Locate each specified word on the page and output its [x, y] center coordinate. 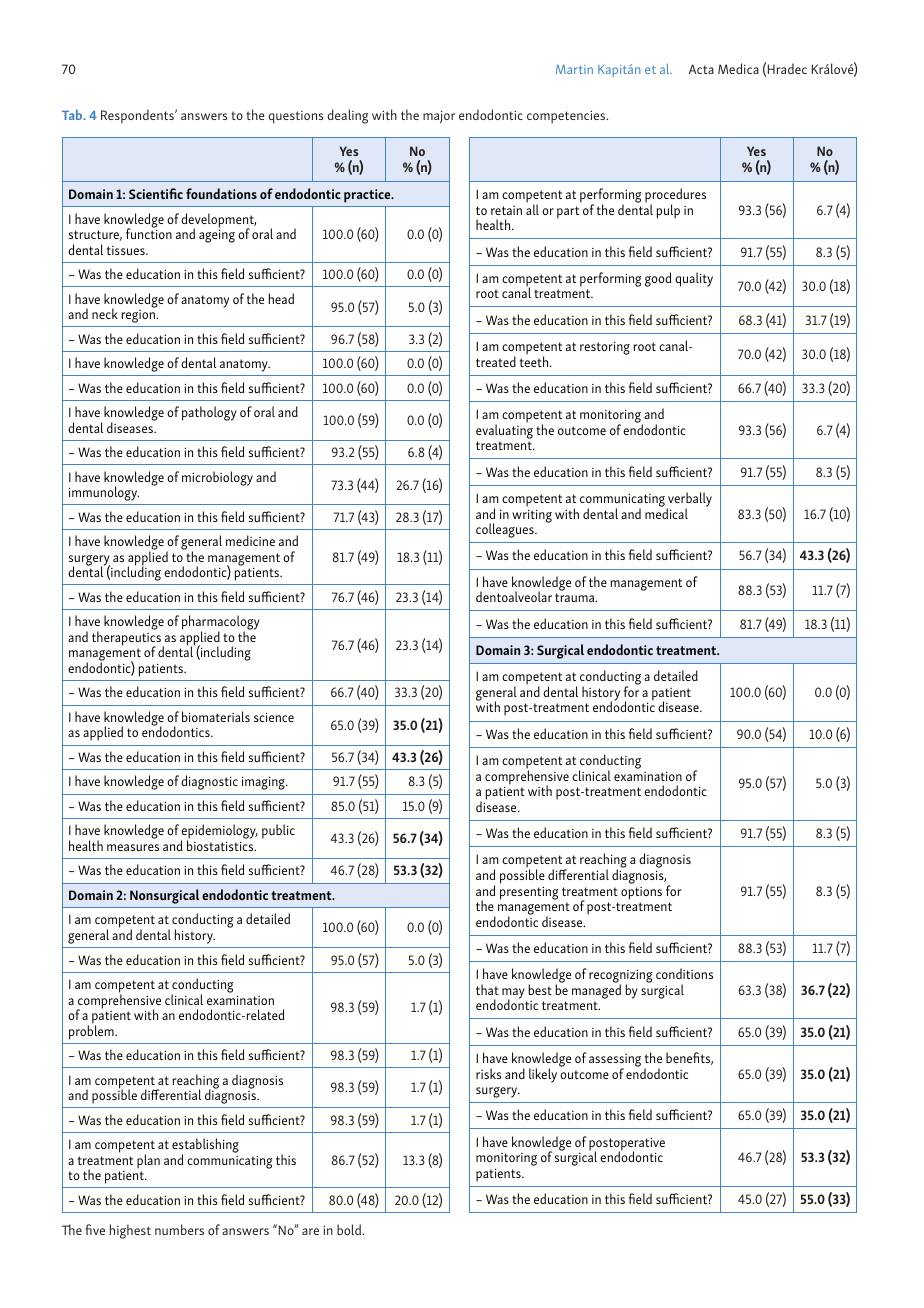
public [278, 831]
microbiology [217, 478]
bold [350, 1229]
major [439, 117]
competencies [567, 117]
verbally [689, 500]
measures [133, 847]
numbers [179, 1229]
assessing [615, 1062]
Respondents [138, 116]
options [641, 893]
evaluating [504, 430]
